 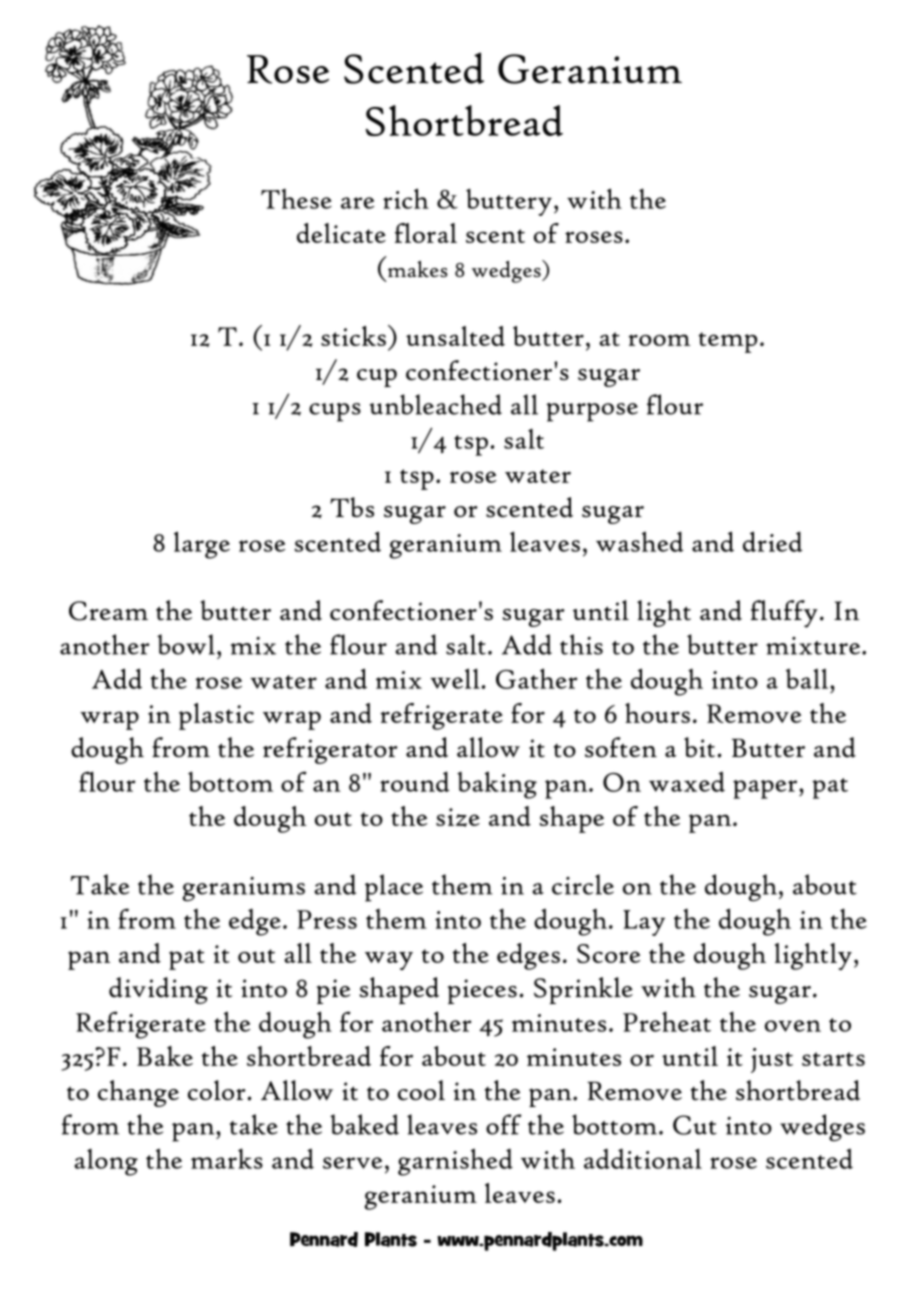 I want to click on floral, so click(x=426, y=233).
